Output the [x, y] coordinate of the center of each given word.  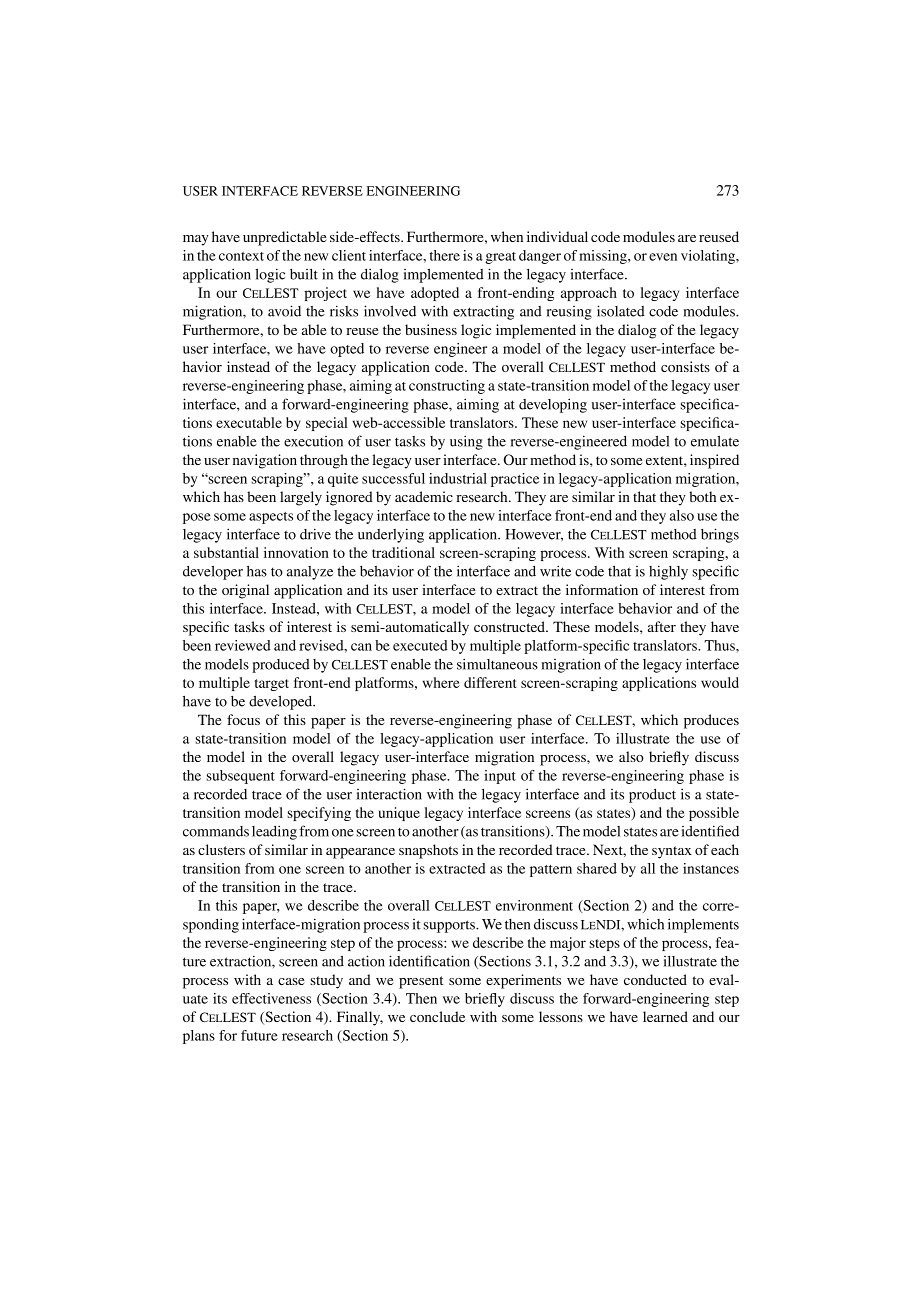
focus [243, 719]
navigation [265, 461]
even [663, 257]
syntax [672, 852]
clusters [221, 849]
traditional [403, 552]
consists [685, 366]
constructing [447, 387]
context [241, 256]
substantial [226, 552]
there [444, 255]
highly [668, 572]
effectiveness [271, 998]
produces [711, 721]
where [441, 682]
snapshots [428, 851]
